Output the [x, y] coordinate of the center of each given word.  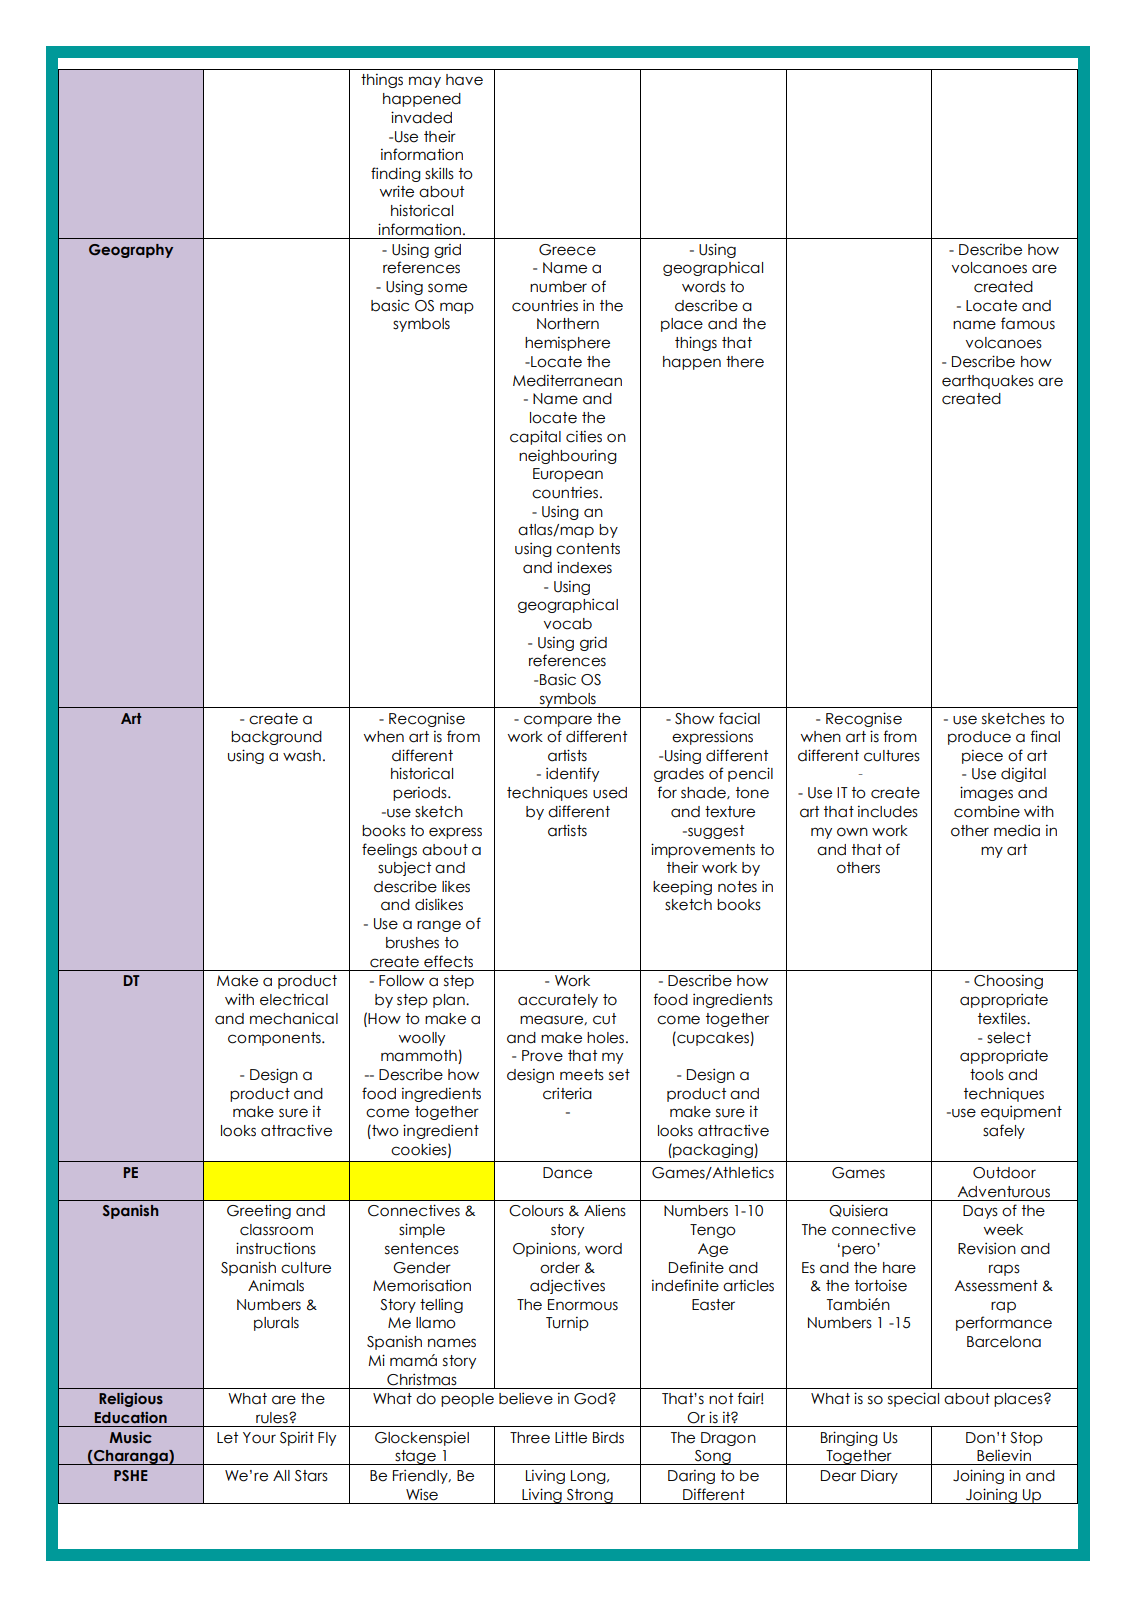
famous [1028, 323]
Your [259, 1438]
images [986, 793]
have [464, 80]
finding [396, 174]
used [610, 793]
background [276, 738]
